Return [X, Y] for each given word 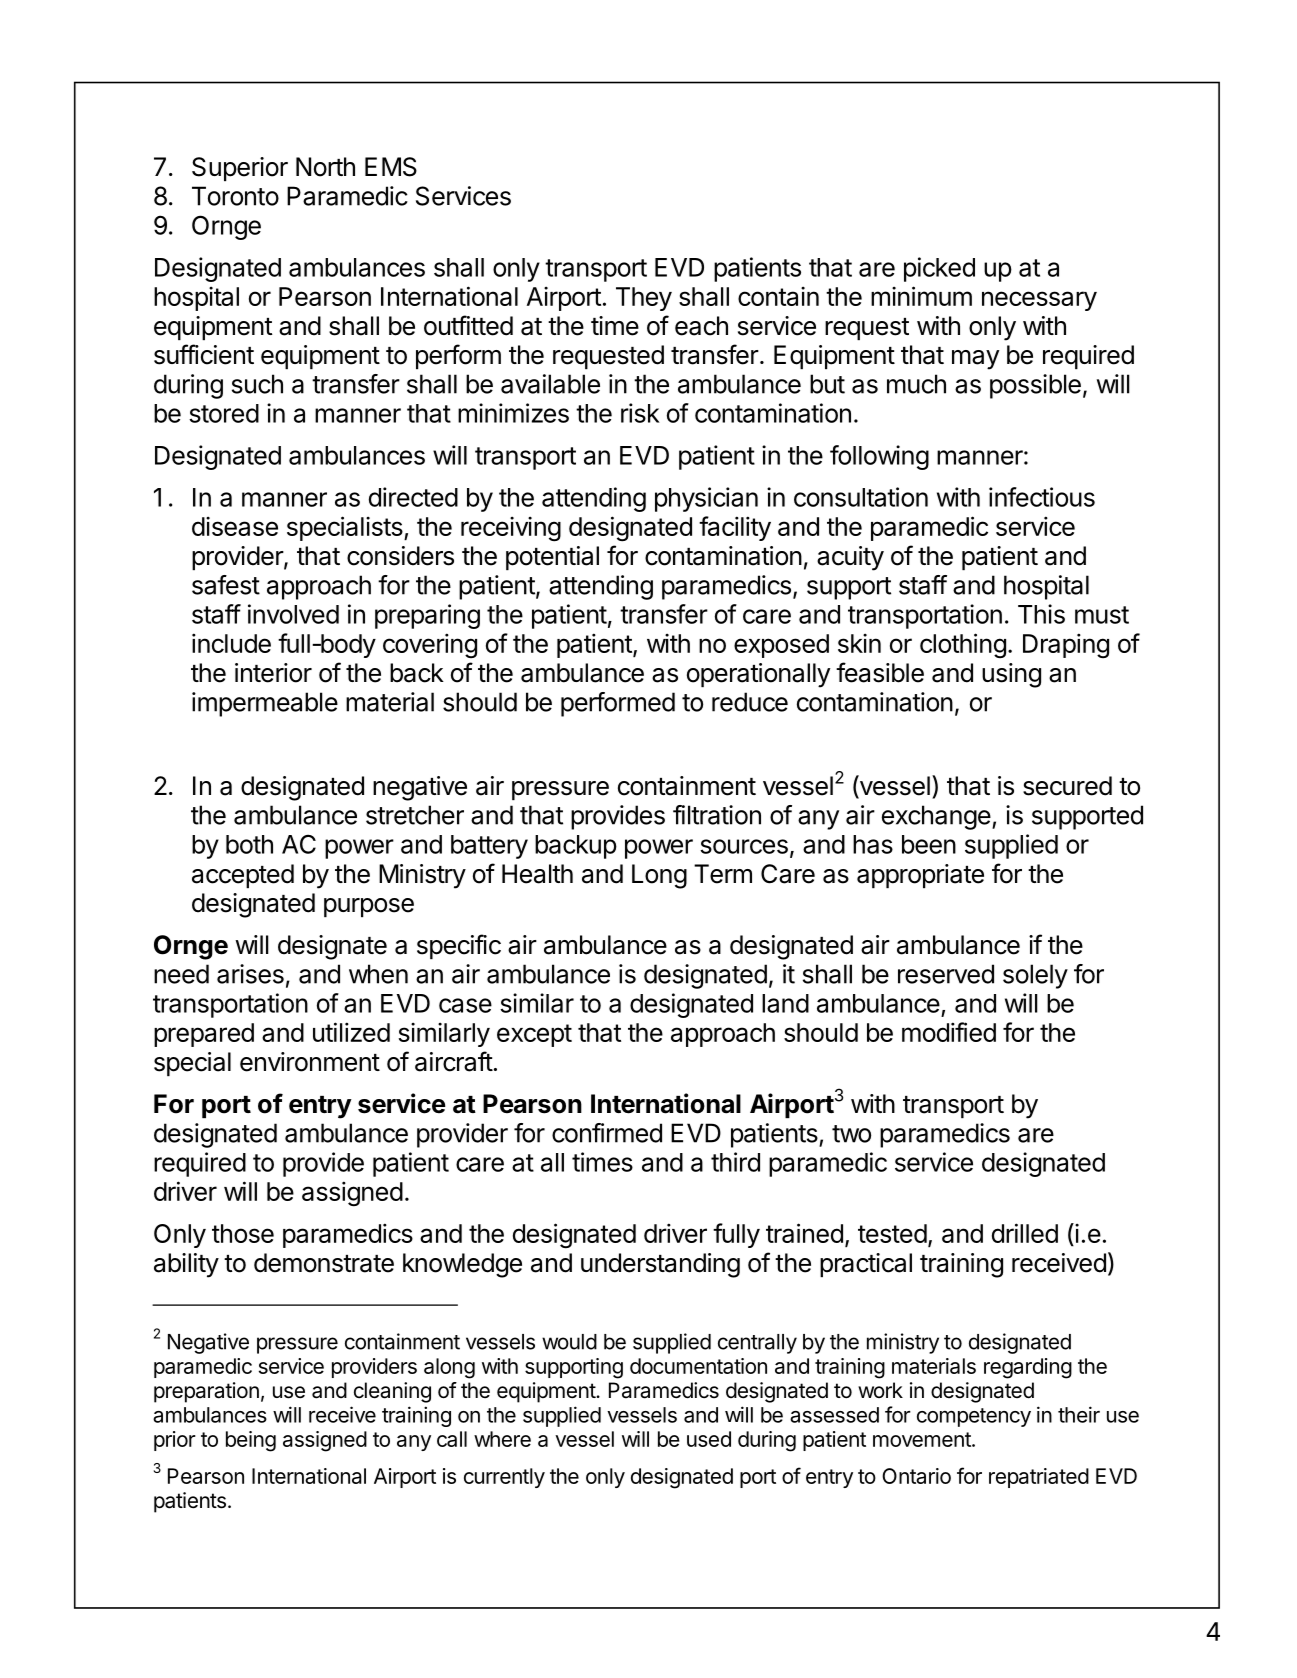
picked [939, 269]
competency [974, 1417]
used [709, 1439]
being [251, 1441]
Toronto [235, 196]
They [644, 299]
